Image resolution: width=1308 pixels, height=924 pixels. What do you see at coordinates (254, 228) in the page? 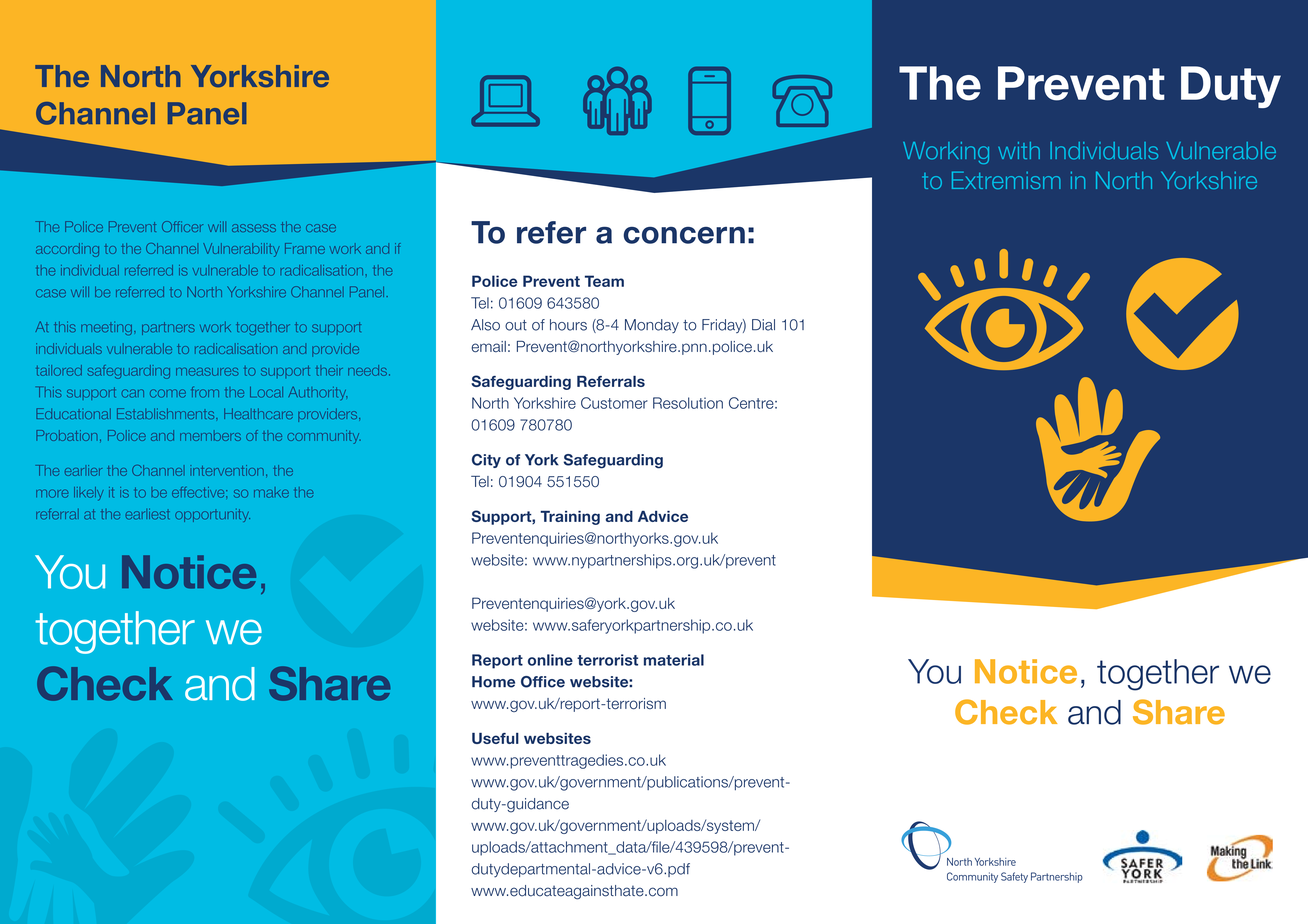
I see `assess` at bounding box center [254, 228].
